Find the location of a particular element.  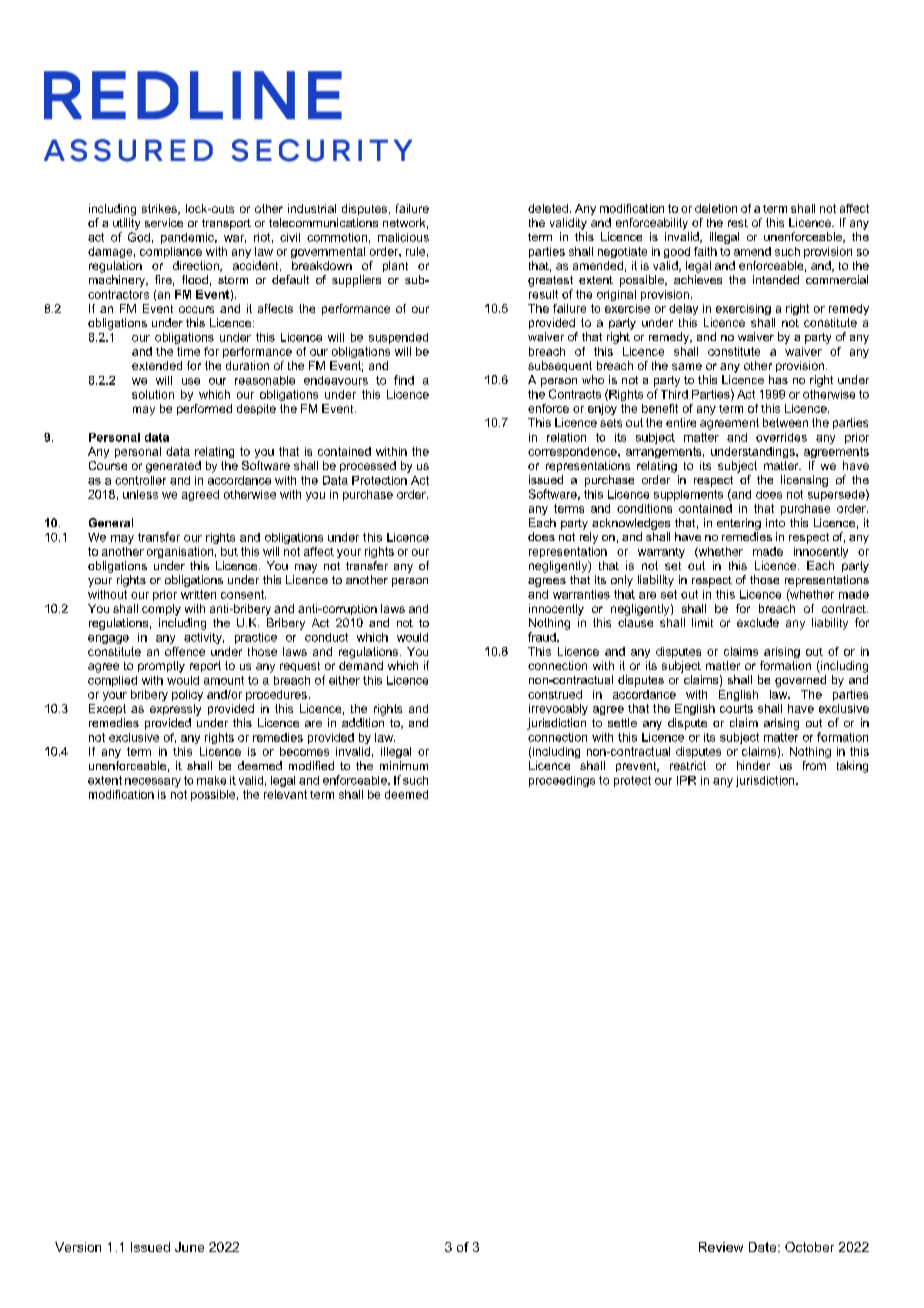

licensing is located at coordinates (804, 481).
